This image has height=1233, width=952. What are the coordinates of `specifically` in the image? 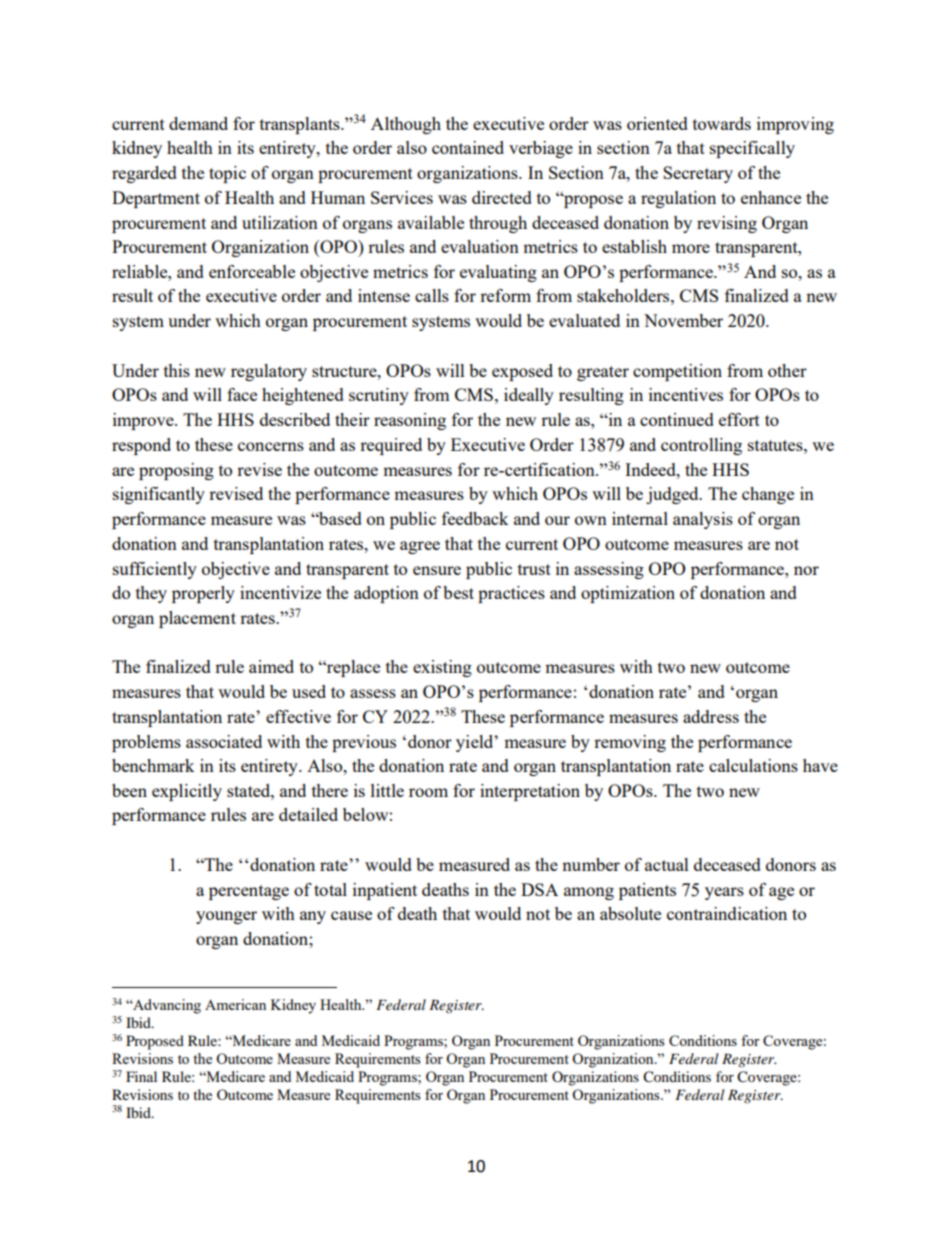 It's located at (752, 149).
